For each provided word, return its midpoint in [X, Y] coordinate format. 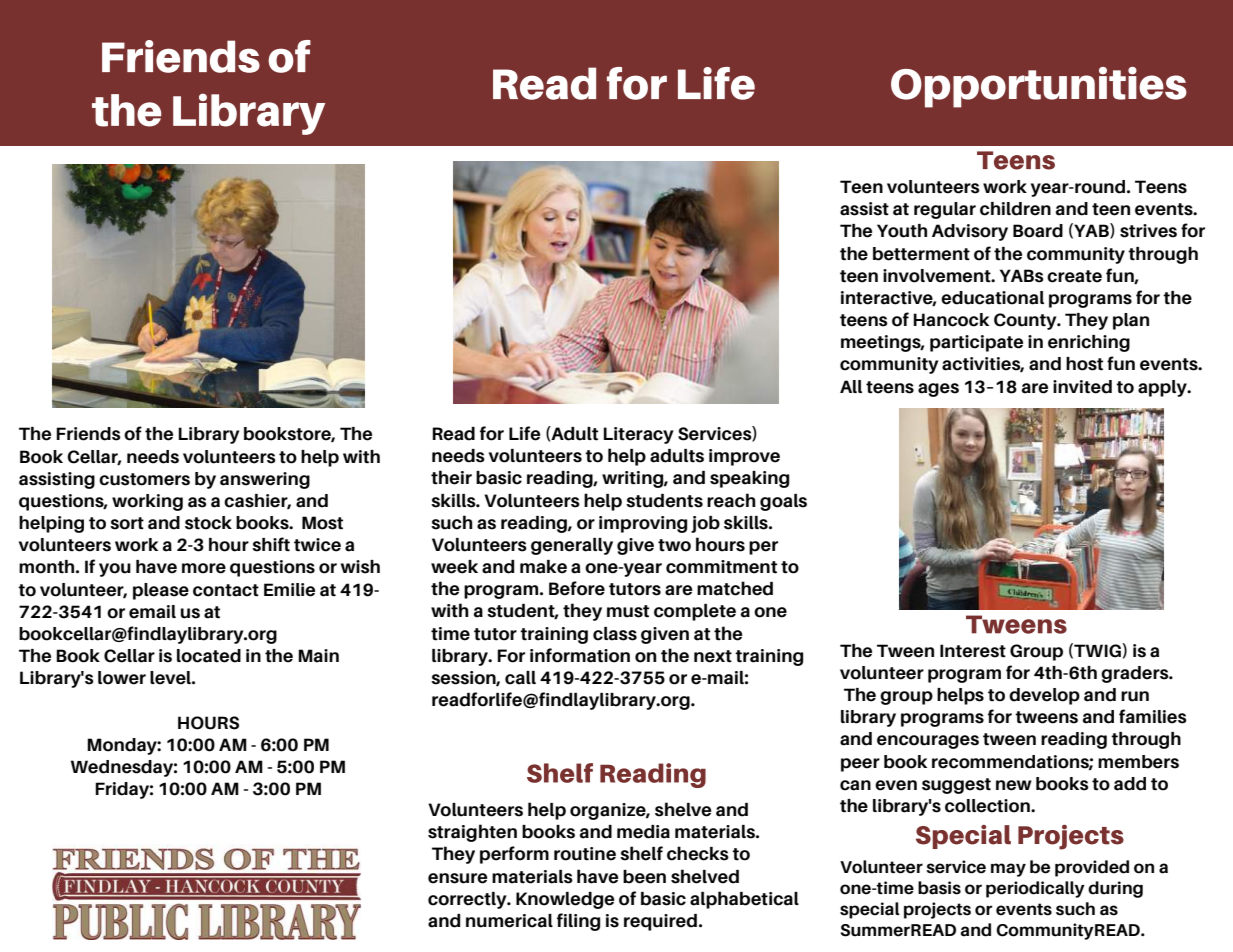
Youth [902, 231]
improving [643, 524]
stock [208, 523]
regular [945, 210]
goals [783, 502]
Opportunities [1039, 87]
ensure [457, 878]
